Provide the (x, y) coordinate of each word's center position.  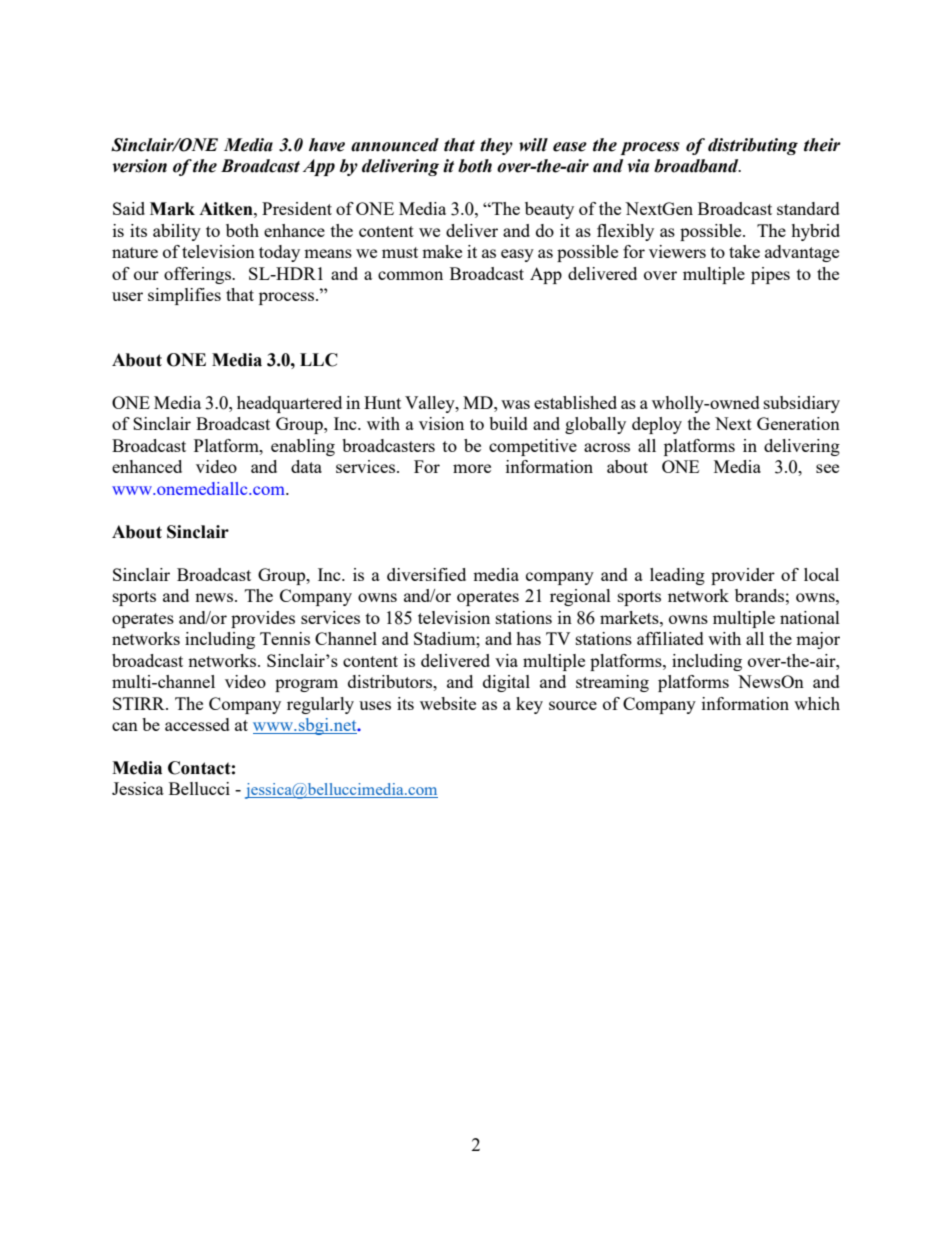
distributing (753, 146)
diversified (426, 574)
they (496, 146)
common (410, 275)
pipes (770, 275)
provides (263, 619)
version (139, 166)
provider (743, 576)
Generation (798, 423)
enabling (303, 447)
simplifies (184, 296)
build (508, 423)
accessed (197, 724)
